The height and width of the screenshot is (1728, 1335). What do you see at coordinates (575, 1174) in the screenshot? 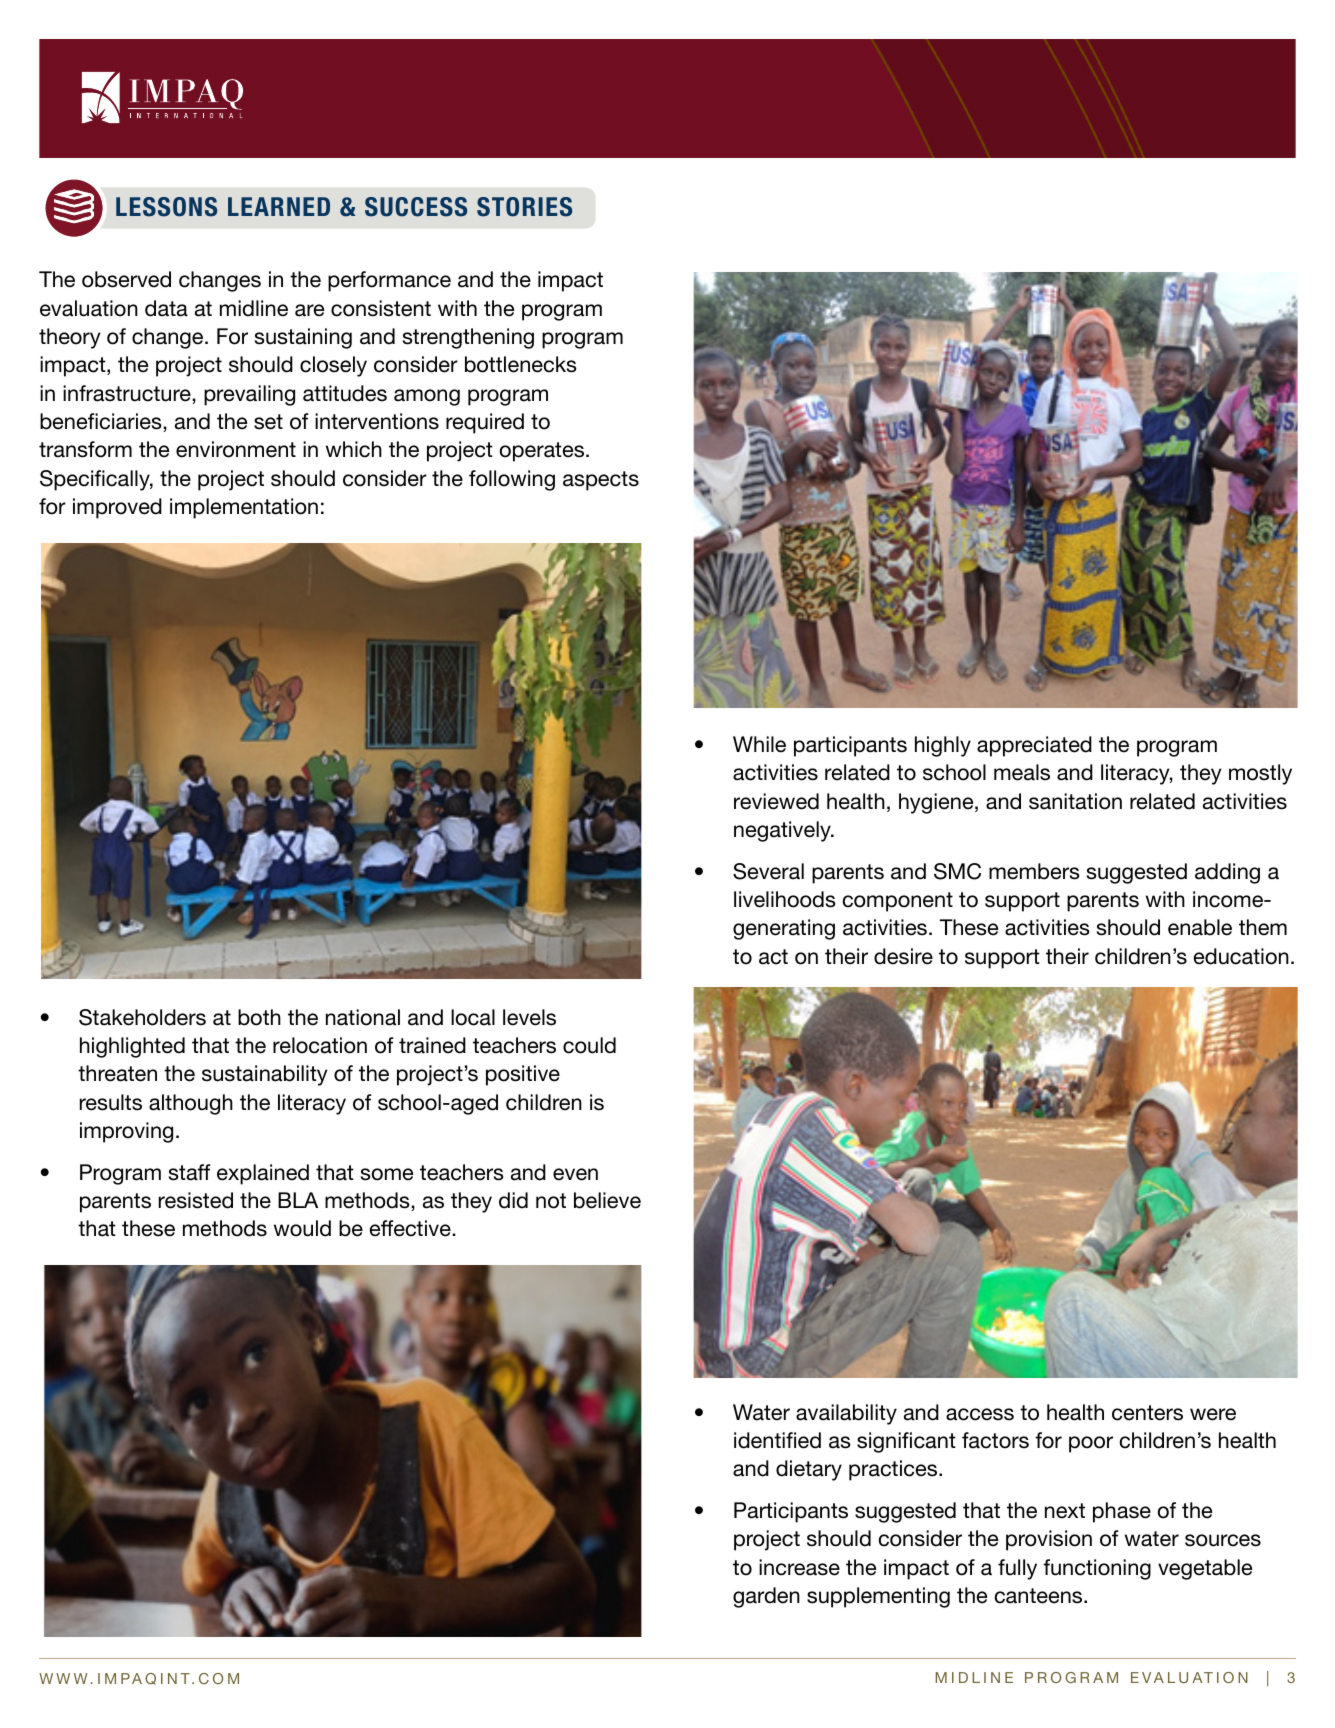
I see `even` at bounding box center [575, 1174].
